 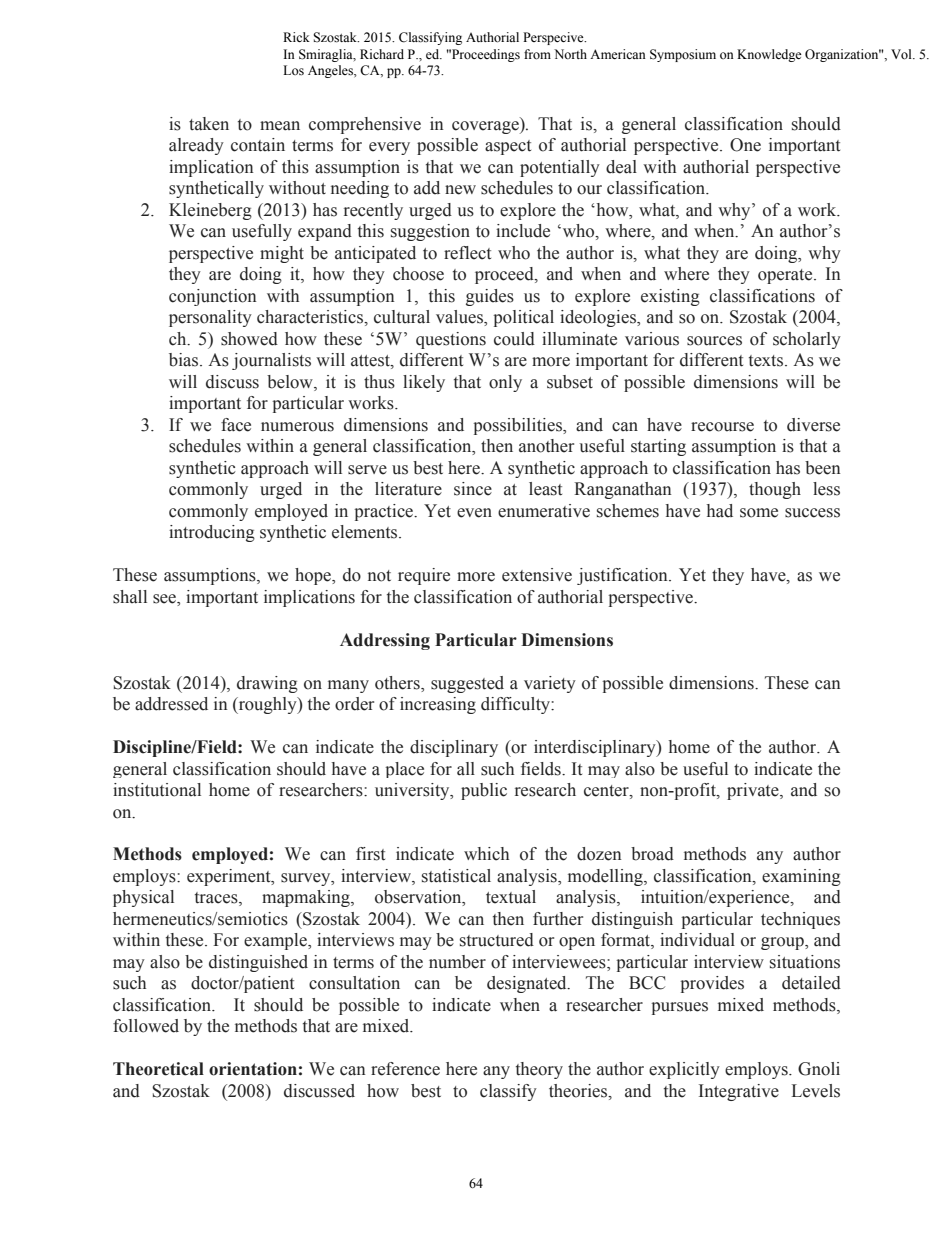 What do you see at coordinates (537, 575) in the image?
I see `extensive` at bounding box center [537, 575].
